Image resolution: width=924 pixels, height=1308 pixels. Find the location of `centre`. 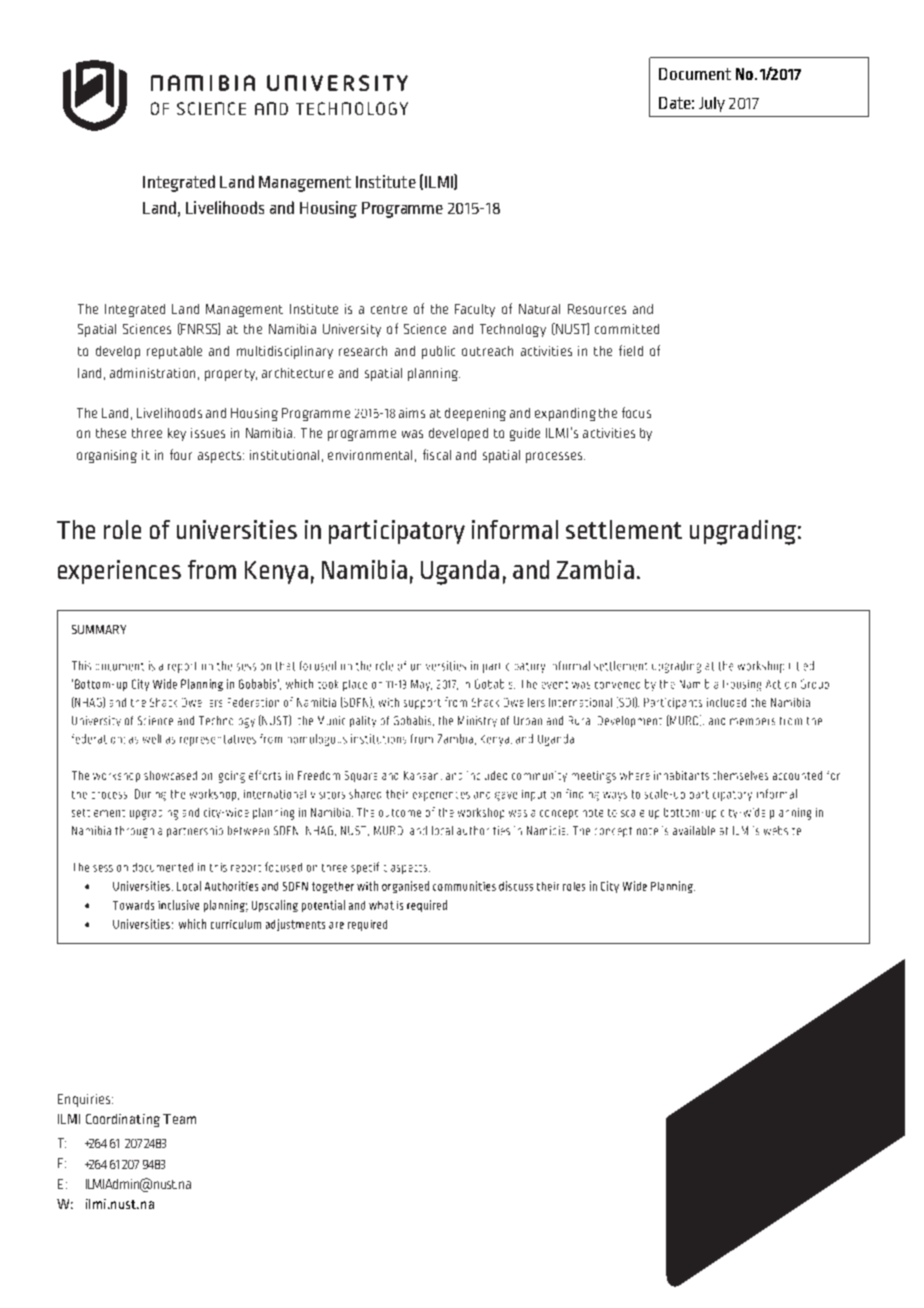

centre is located at coordinates (389, 309).
